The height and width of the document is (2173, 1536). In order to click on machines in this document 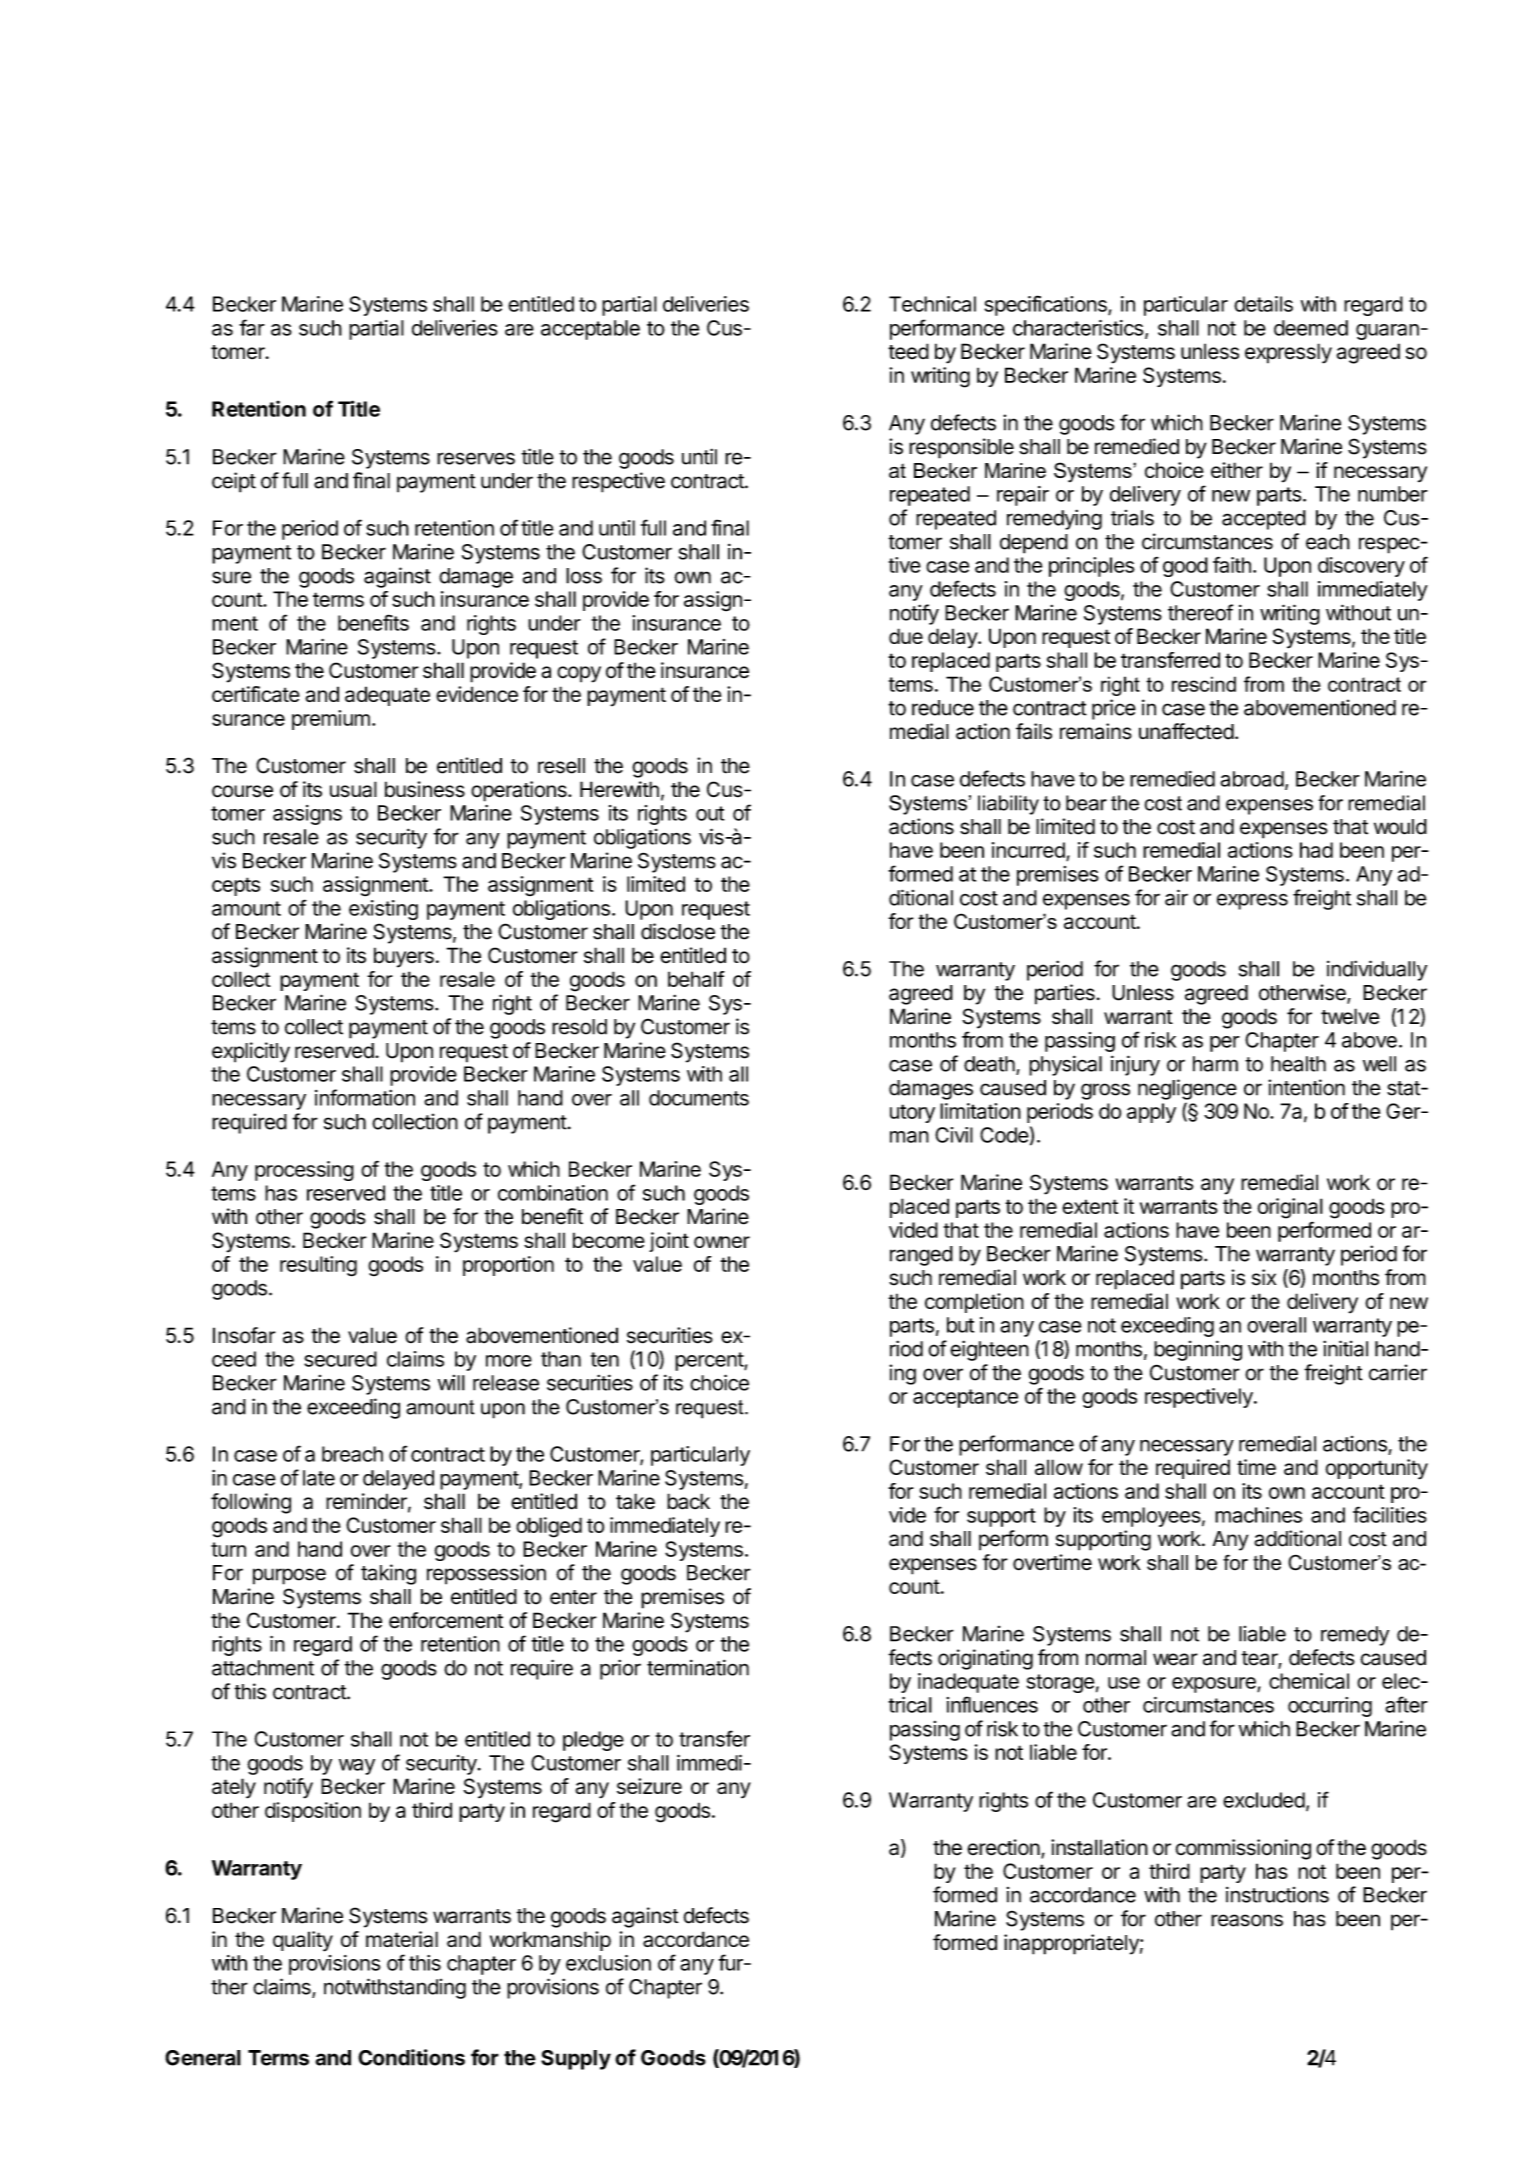, I will do `click(1258, 1515)`.
